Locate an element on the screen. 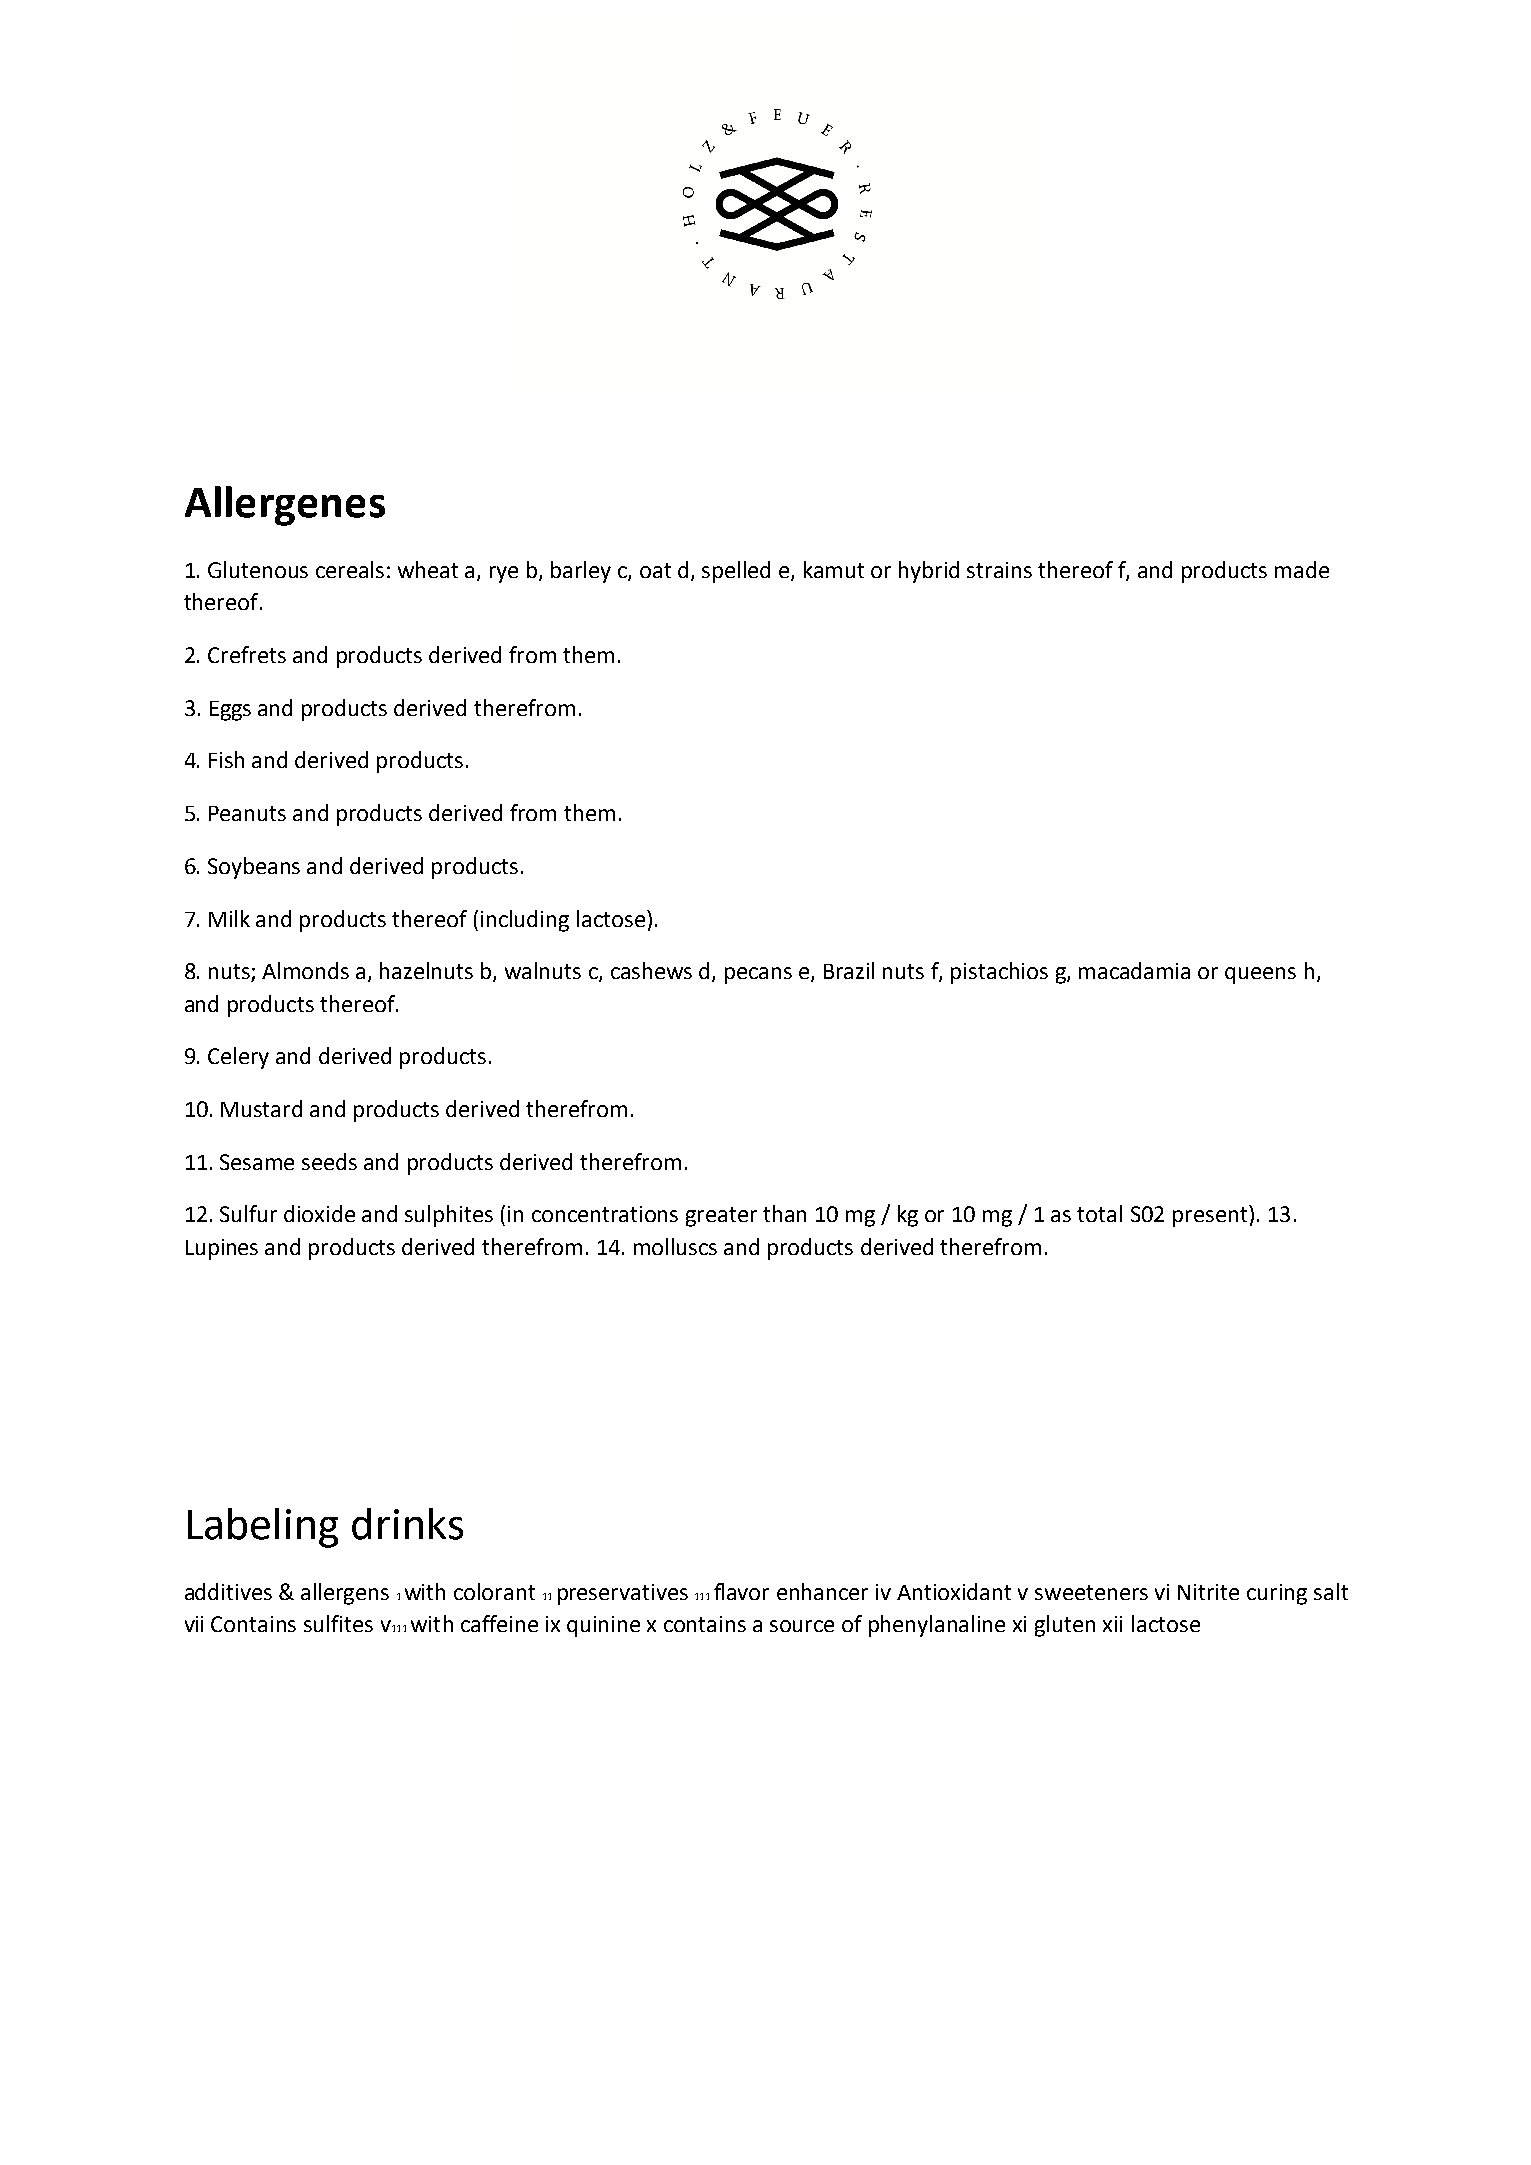  cereals is located at coordinates (350, 569).
